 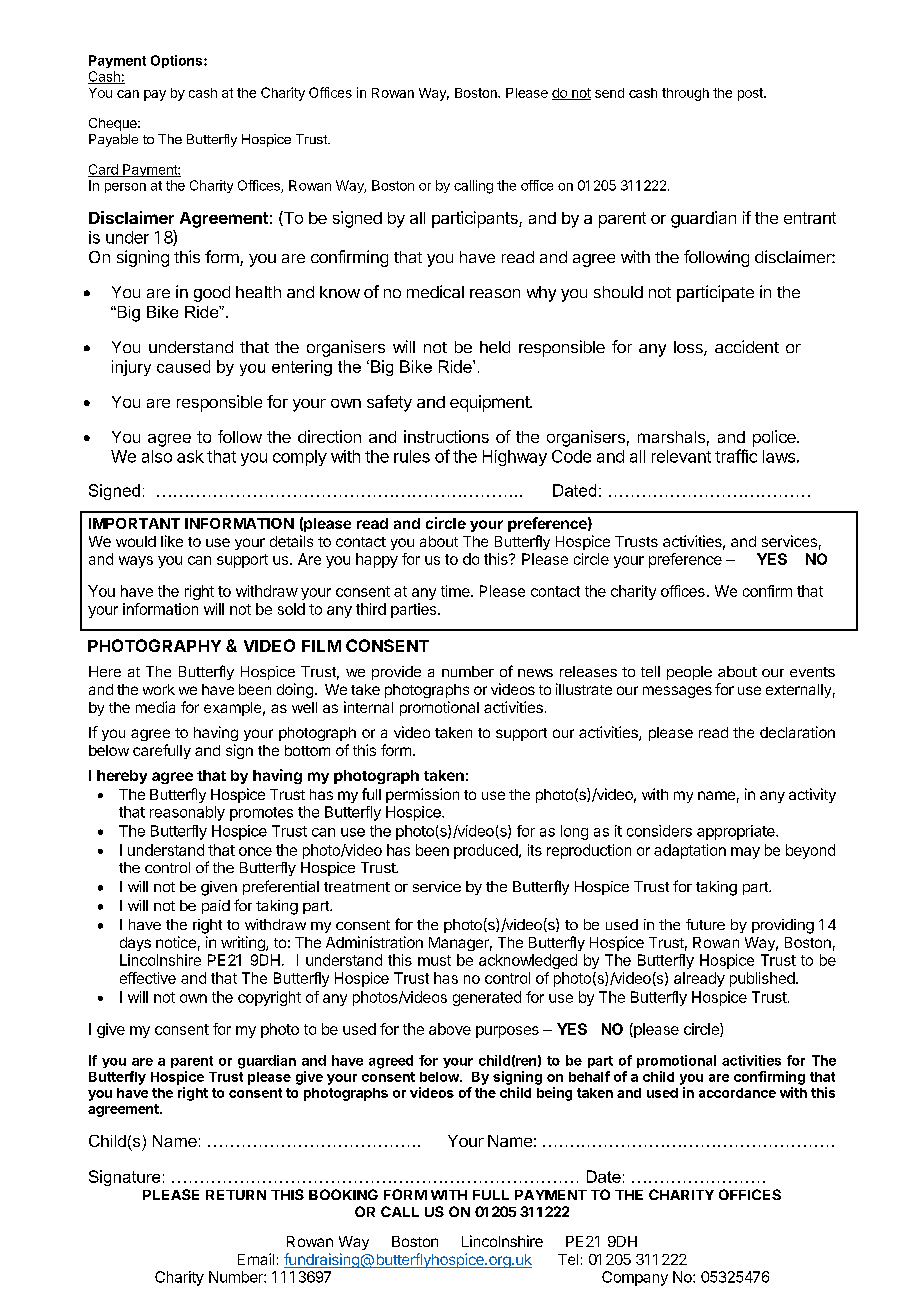 What do you see at coordinates (689, 673) in the screenshot?
I see `people` at bounding box center [689, 673].
